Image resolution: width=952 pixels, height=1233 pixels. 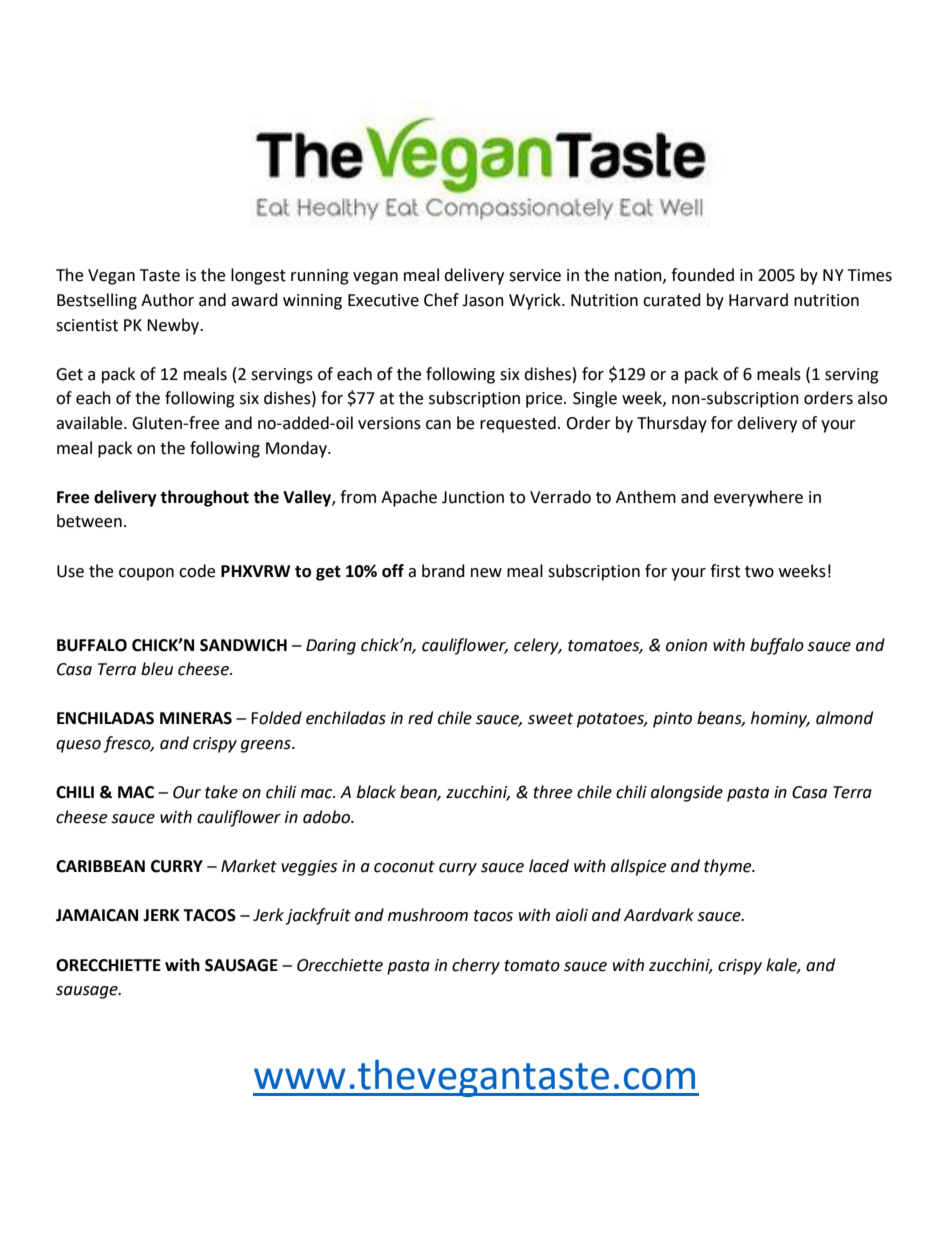 What do you see at coordinates (758, 300) in the image?
I see `Harvard` at bounding box center [758, 300].
